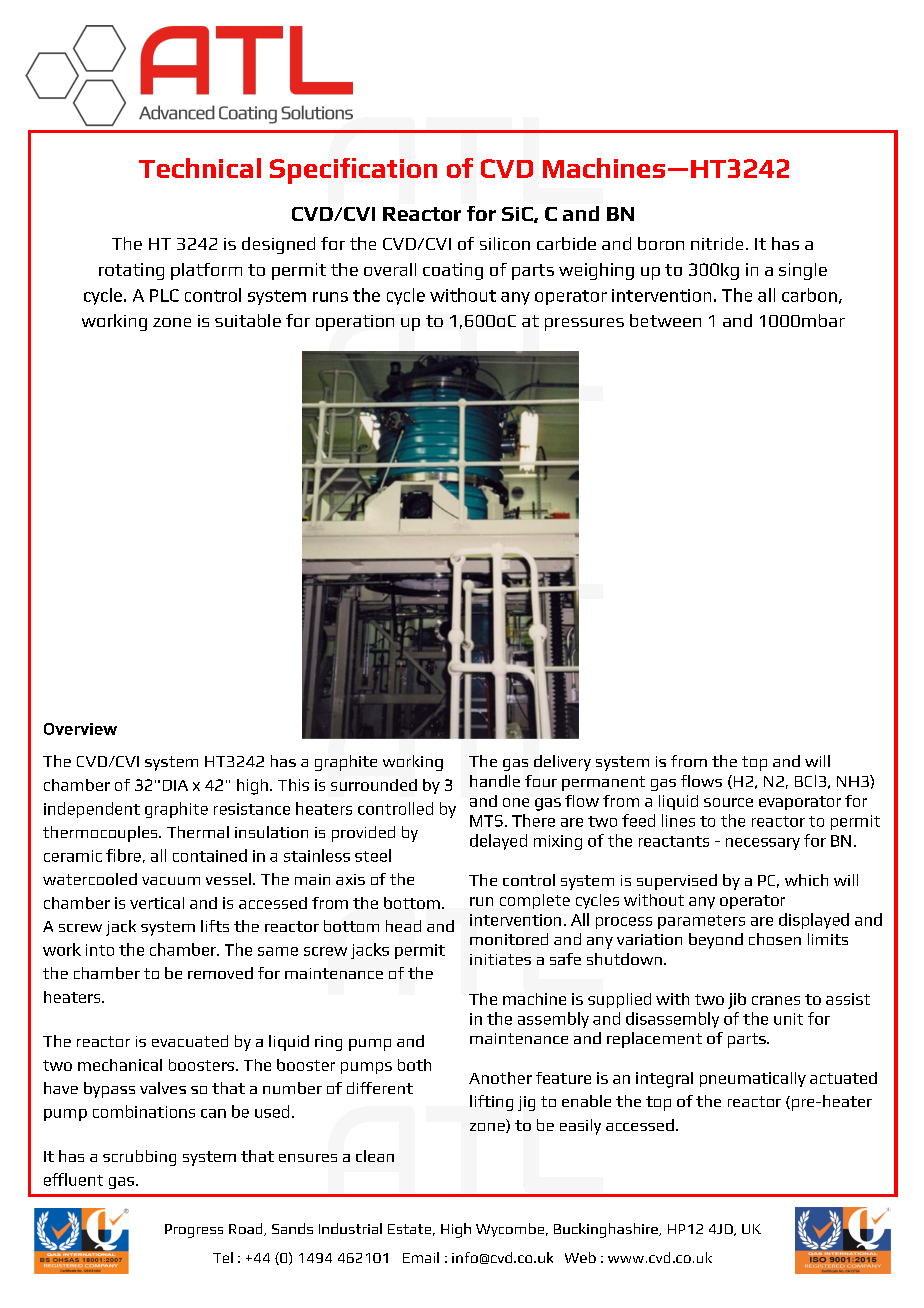 The height and width of the image is (1308, 924). What do you see at coordinates (505, 243) in the image?
I see `silicon` at bounding box center [505, 243].
